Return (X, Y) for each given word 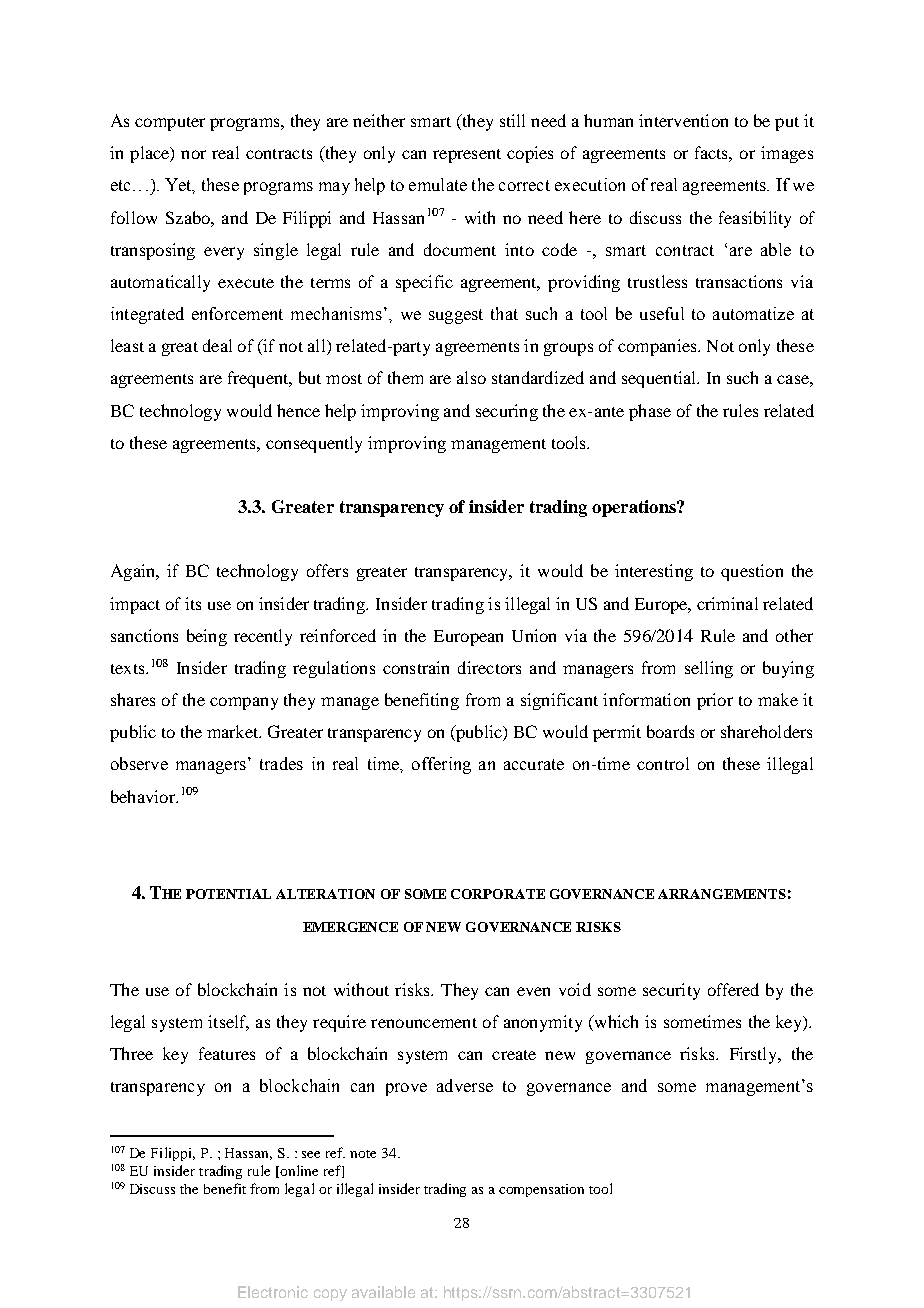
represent (467, 156)
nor (193, 154)
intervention (683, 120)
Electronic (273, 1292)
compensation (541, 1190)
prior (715, 701)
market (234, 731)
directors (489, 667)
